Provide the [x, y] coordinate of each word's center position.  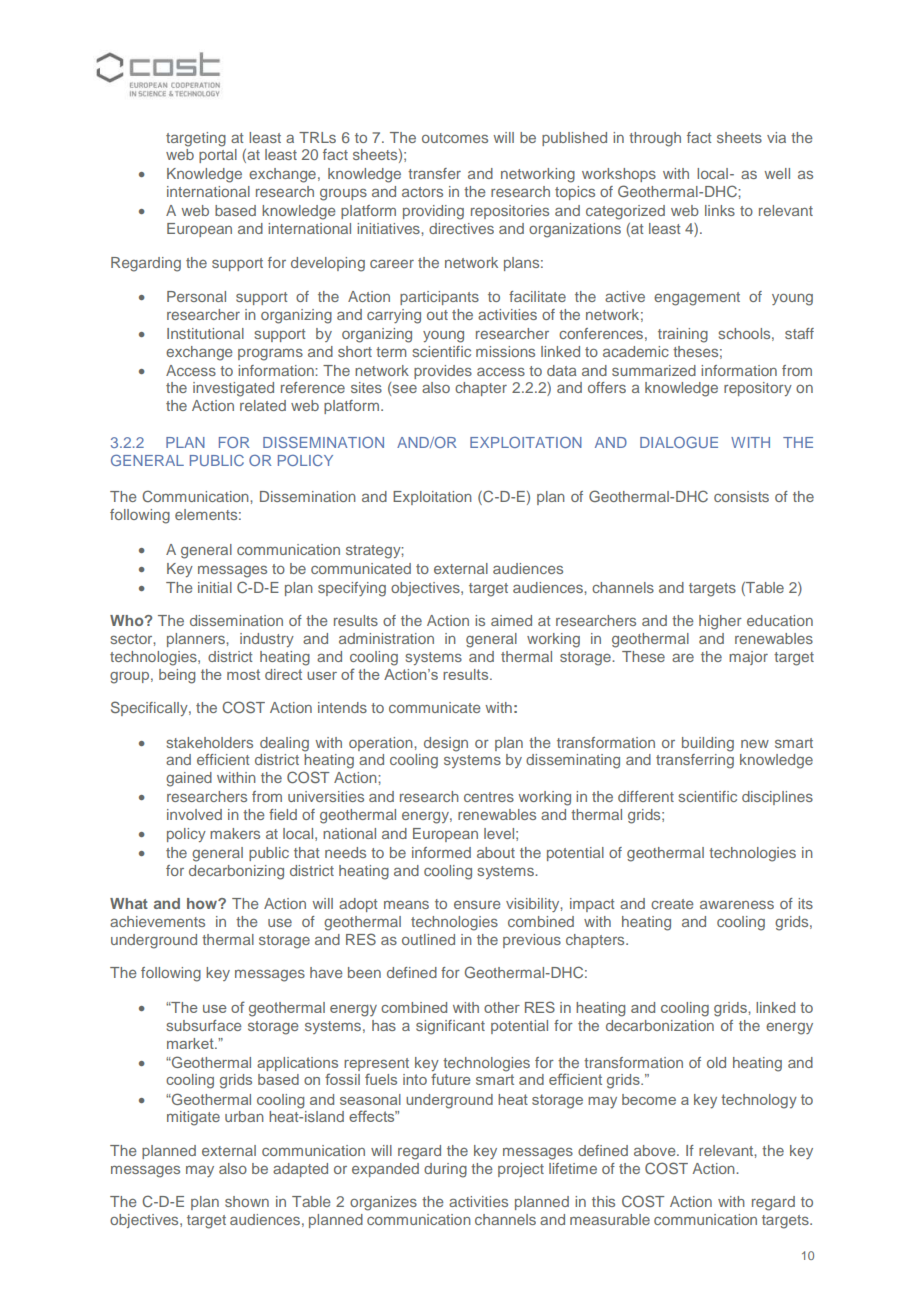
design [446, 744]
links [720, 210]
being [177, 676]
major [748, 658]
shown [247, 1201]
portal [218, 156]
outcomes [455, 138]
